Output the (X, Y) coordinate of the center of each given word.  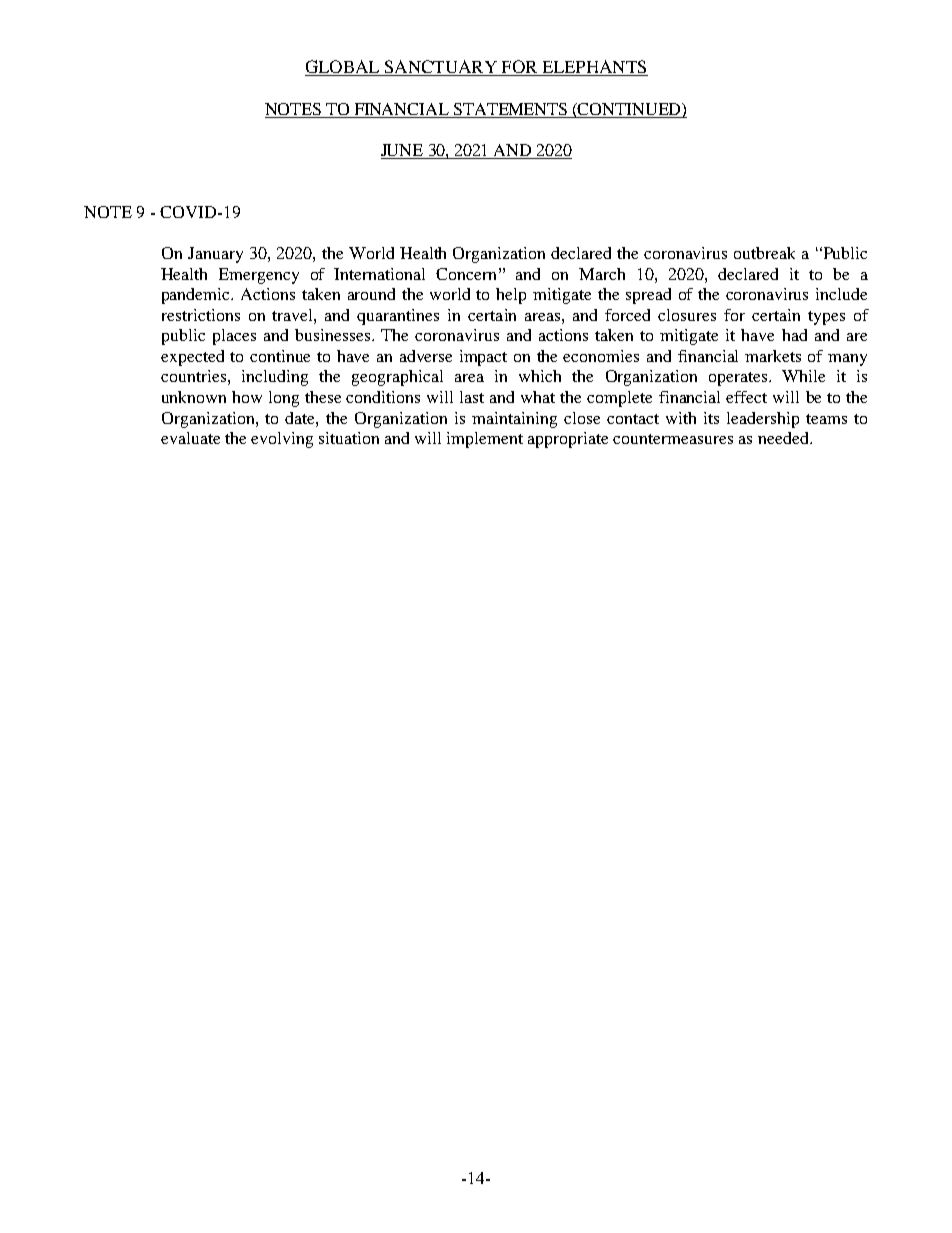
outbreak (764, 253)
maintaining (514, 420)
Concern (466, 274)
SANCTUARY (440, 68)
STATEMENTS (510, 109)
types (826, 318)
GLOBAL (343, 68)
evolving (282, 440)
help (511, 296)
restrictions (201, 315)
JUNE (403, 151)
